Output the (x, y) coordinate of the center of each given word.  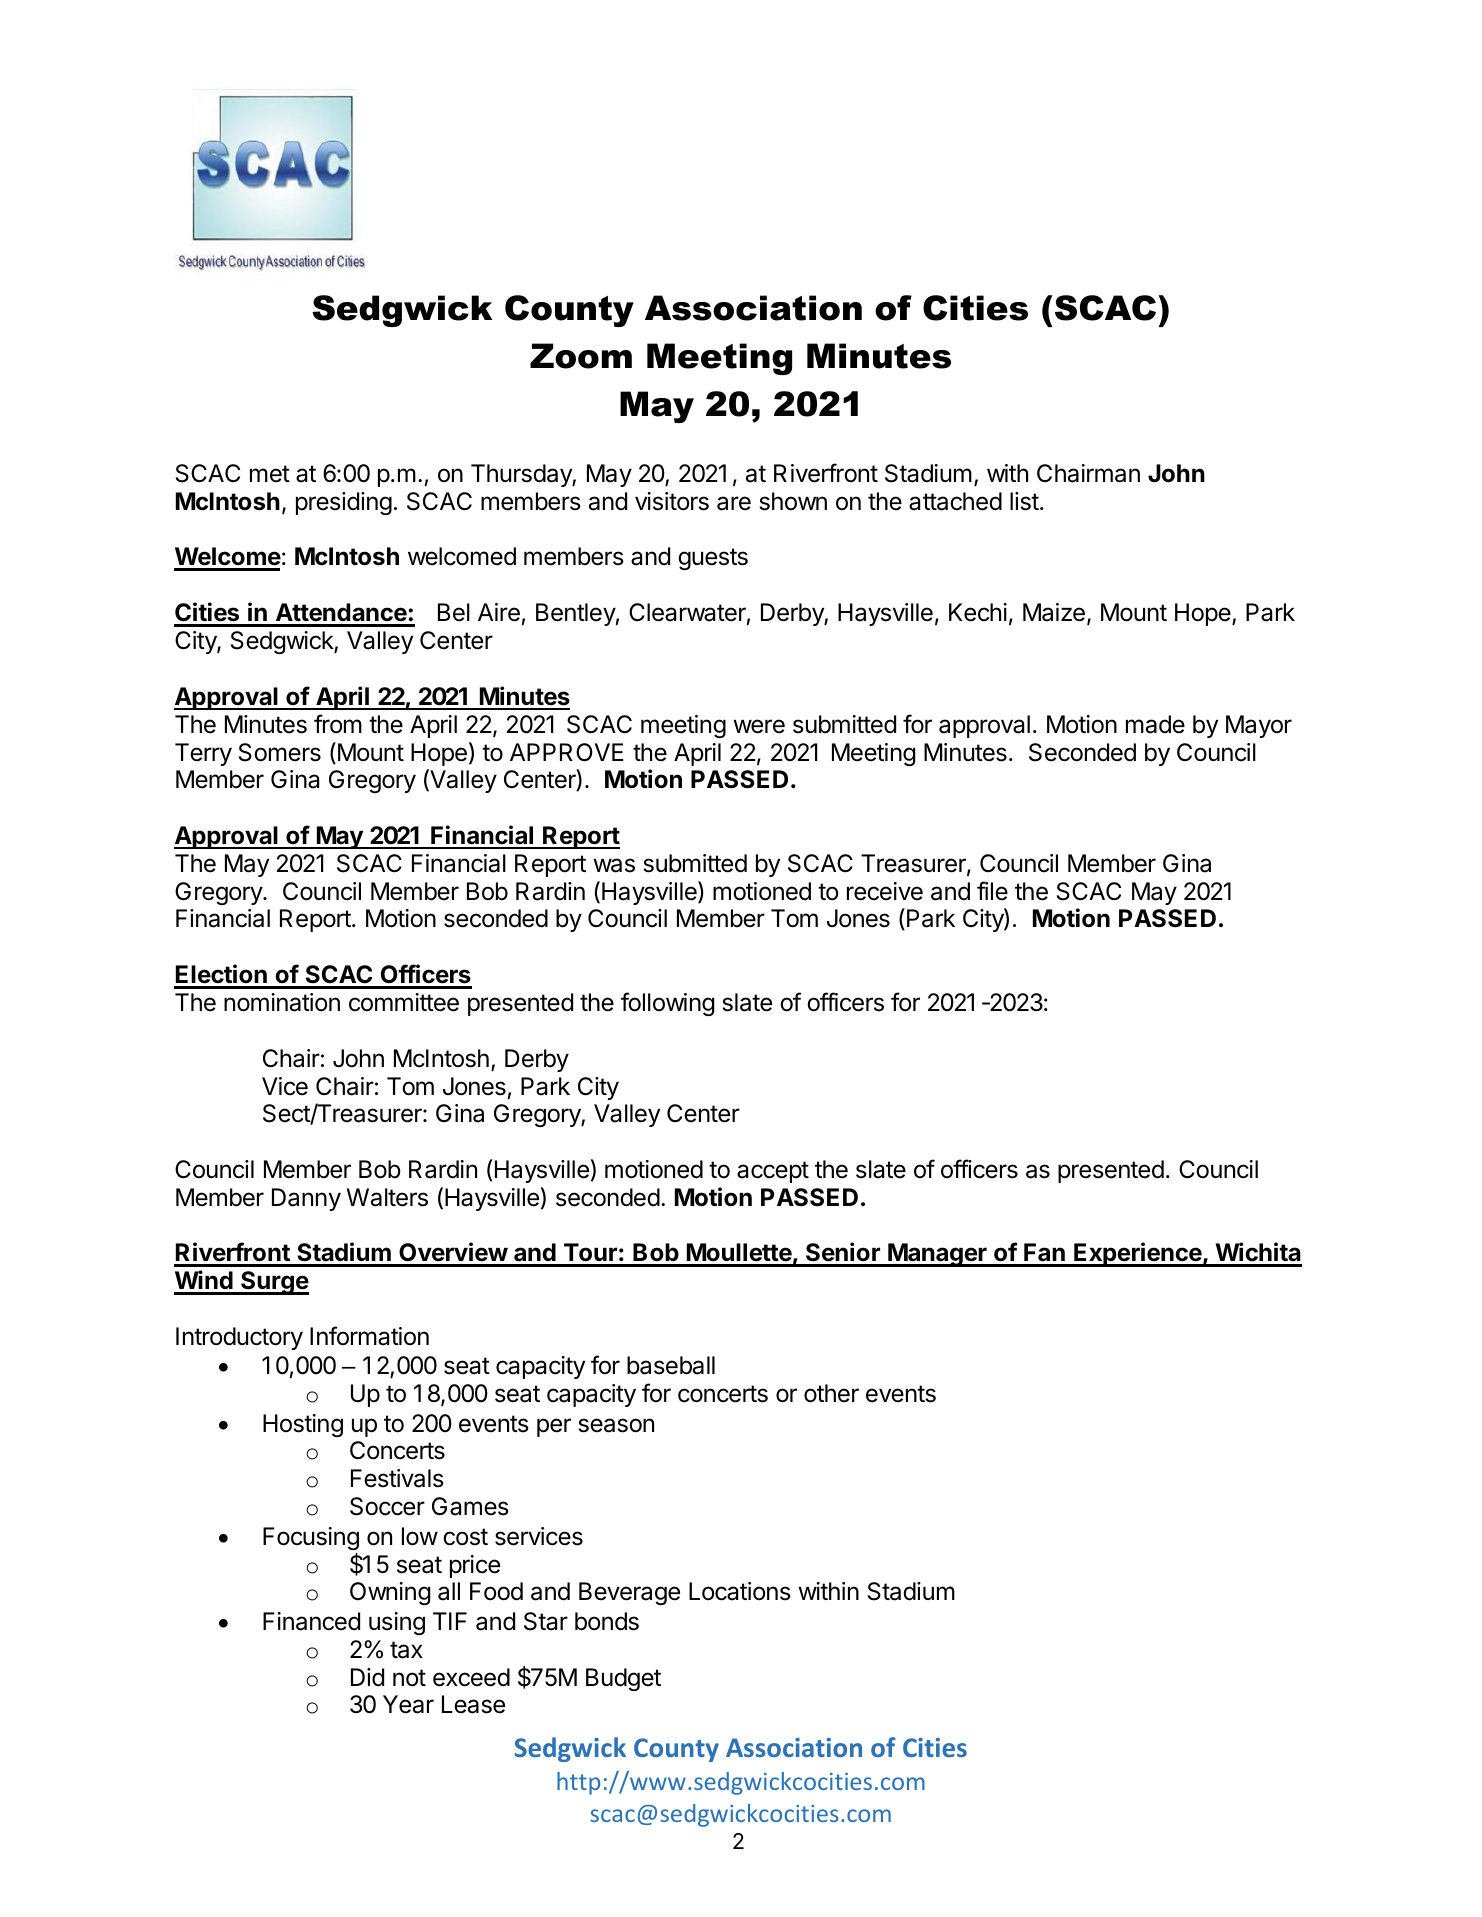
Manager (937, 1255)
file (992, 891)
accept (773, 1172)
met (270, 474)
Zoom (581, 356)
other (831, 1393)
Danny (306, 1199)
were (759, 726)
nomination (282, 1002)
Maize (1054, 612)
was (614, 865)
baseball (671, 1365)
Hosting (303, 1425)
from (338, 724)
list (1024, 501)
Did (367, 1677)
